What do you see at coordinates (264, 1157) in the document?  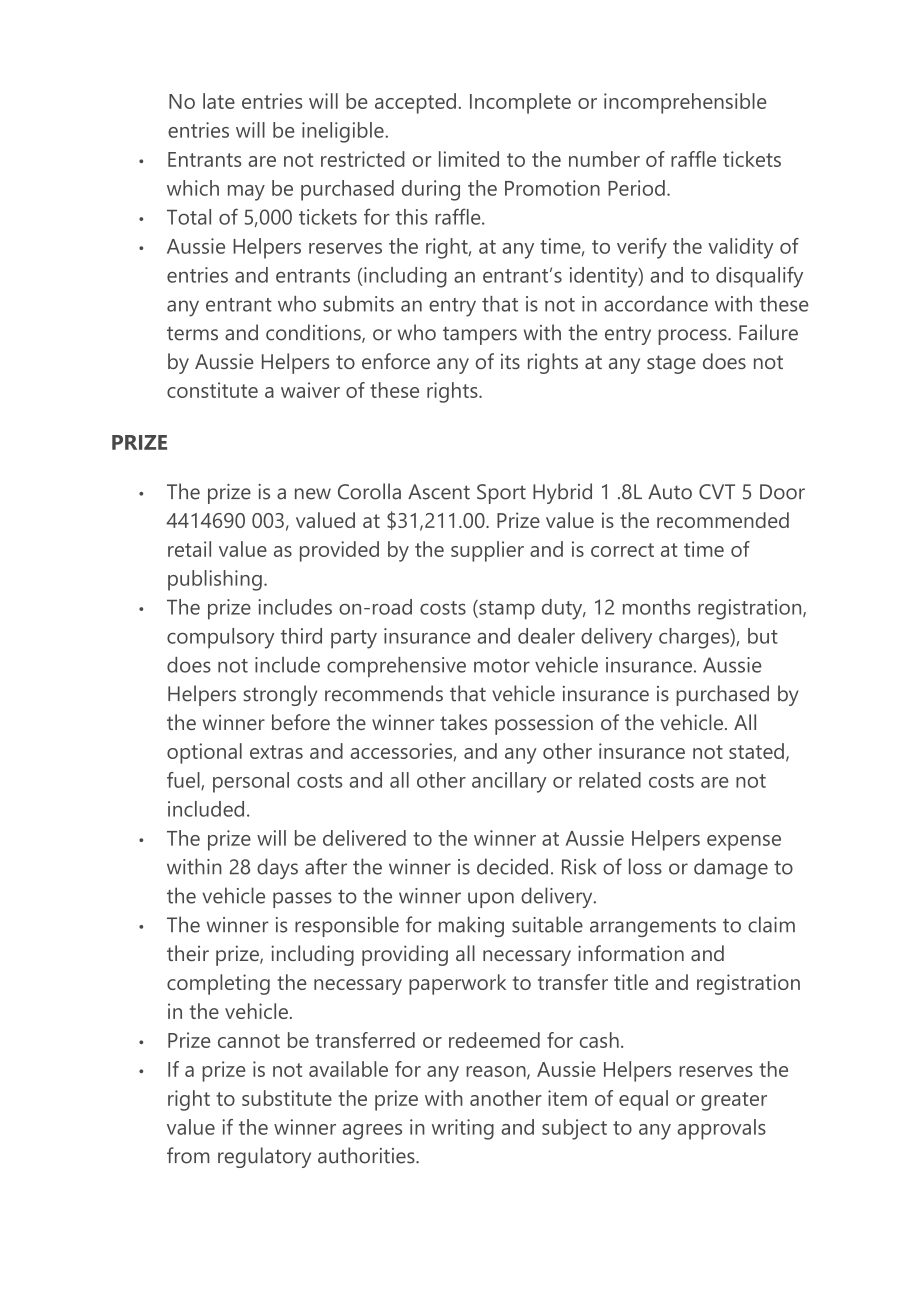 I see `regulatory` at bounding box center [264, 1157].
